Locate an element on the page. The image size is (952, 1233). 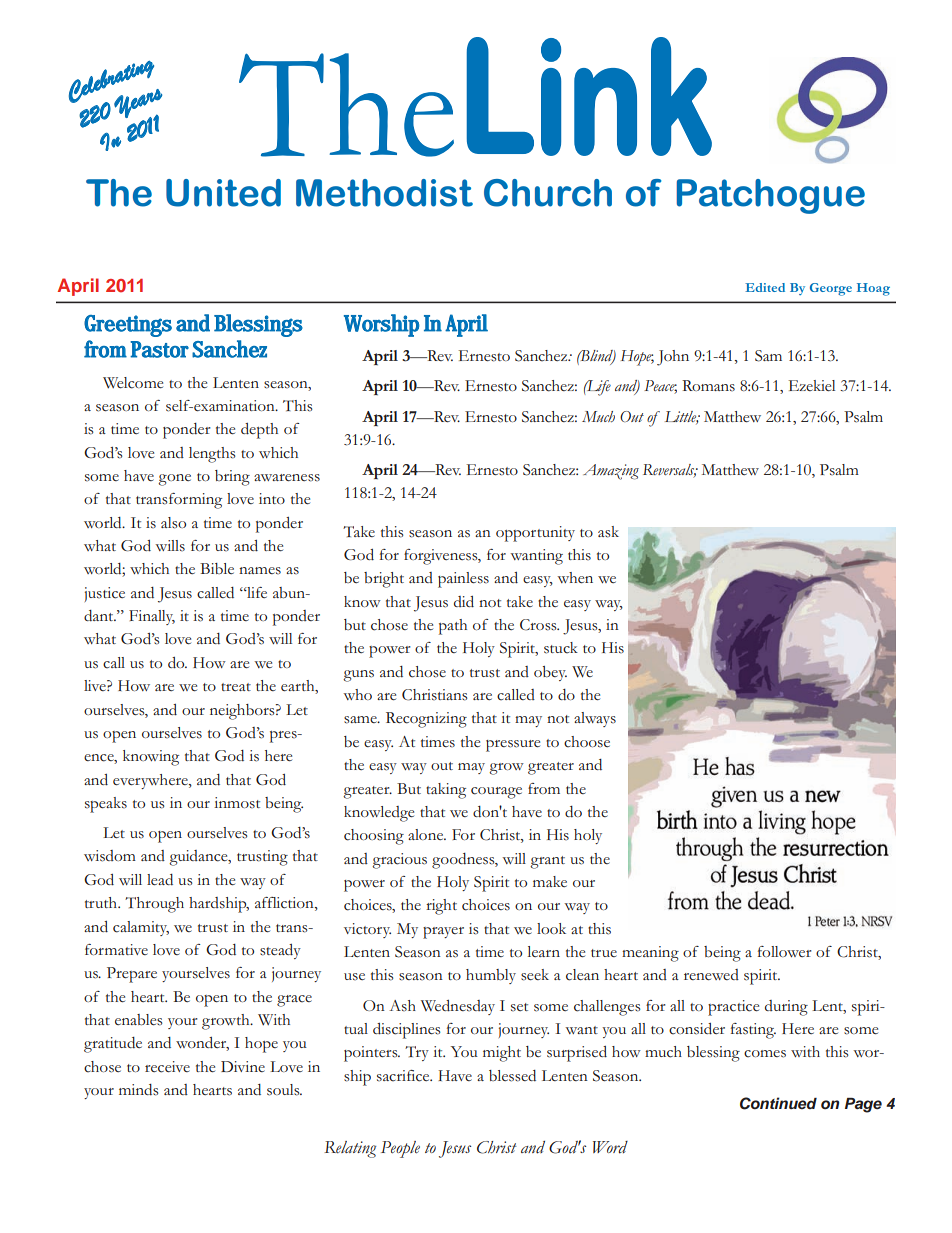
obey is located at coordinates (550, 673).
